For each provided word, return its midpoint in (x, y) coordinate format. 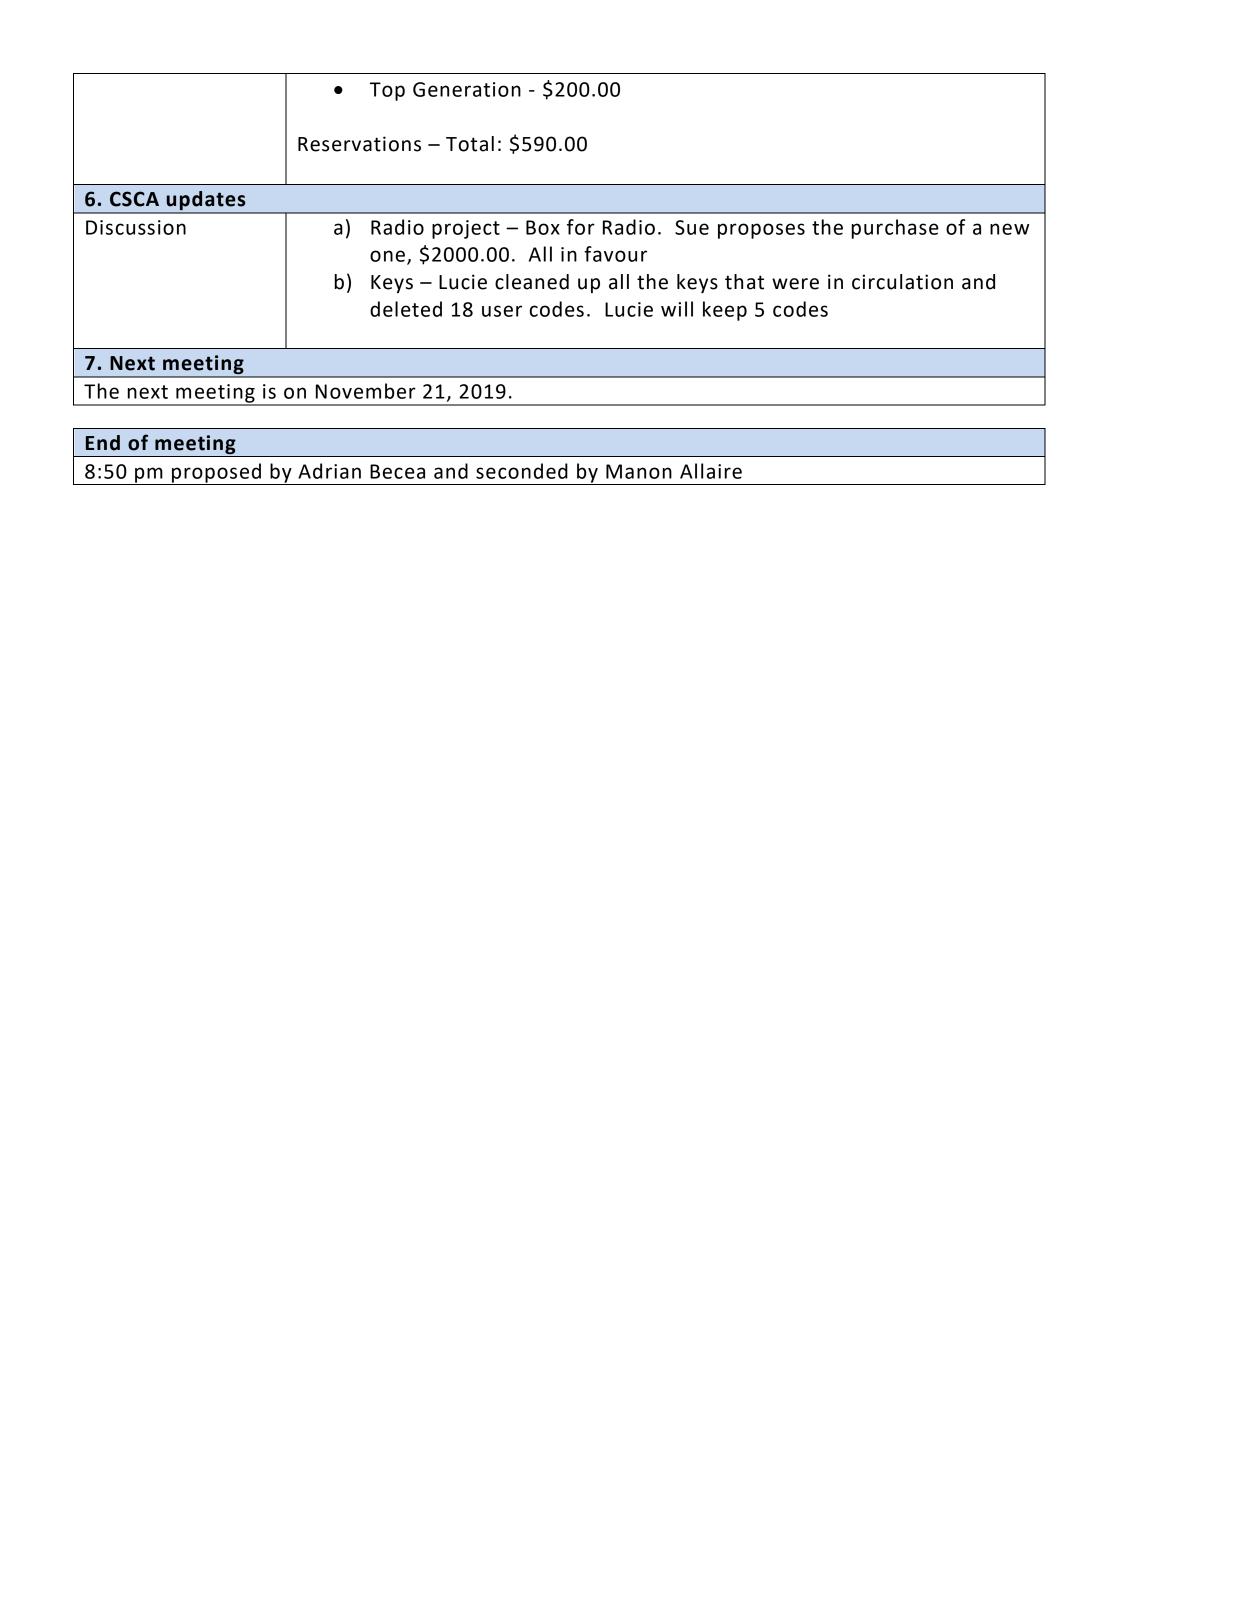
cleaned (532, 282)
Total (470, 144)
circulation (902, 282)
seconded (522, 471)
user (502, 311)
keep (725, 311)
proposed (216, 474)
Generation (467, 89)
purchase (895, 229)
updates (206, 202)
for (581, 227)
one (387, 256)
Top (387, 91)
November (366, 391)
